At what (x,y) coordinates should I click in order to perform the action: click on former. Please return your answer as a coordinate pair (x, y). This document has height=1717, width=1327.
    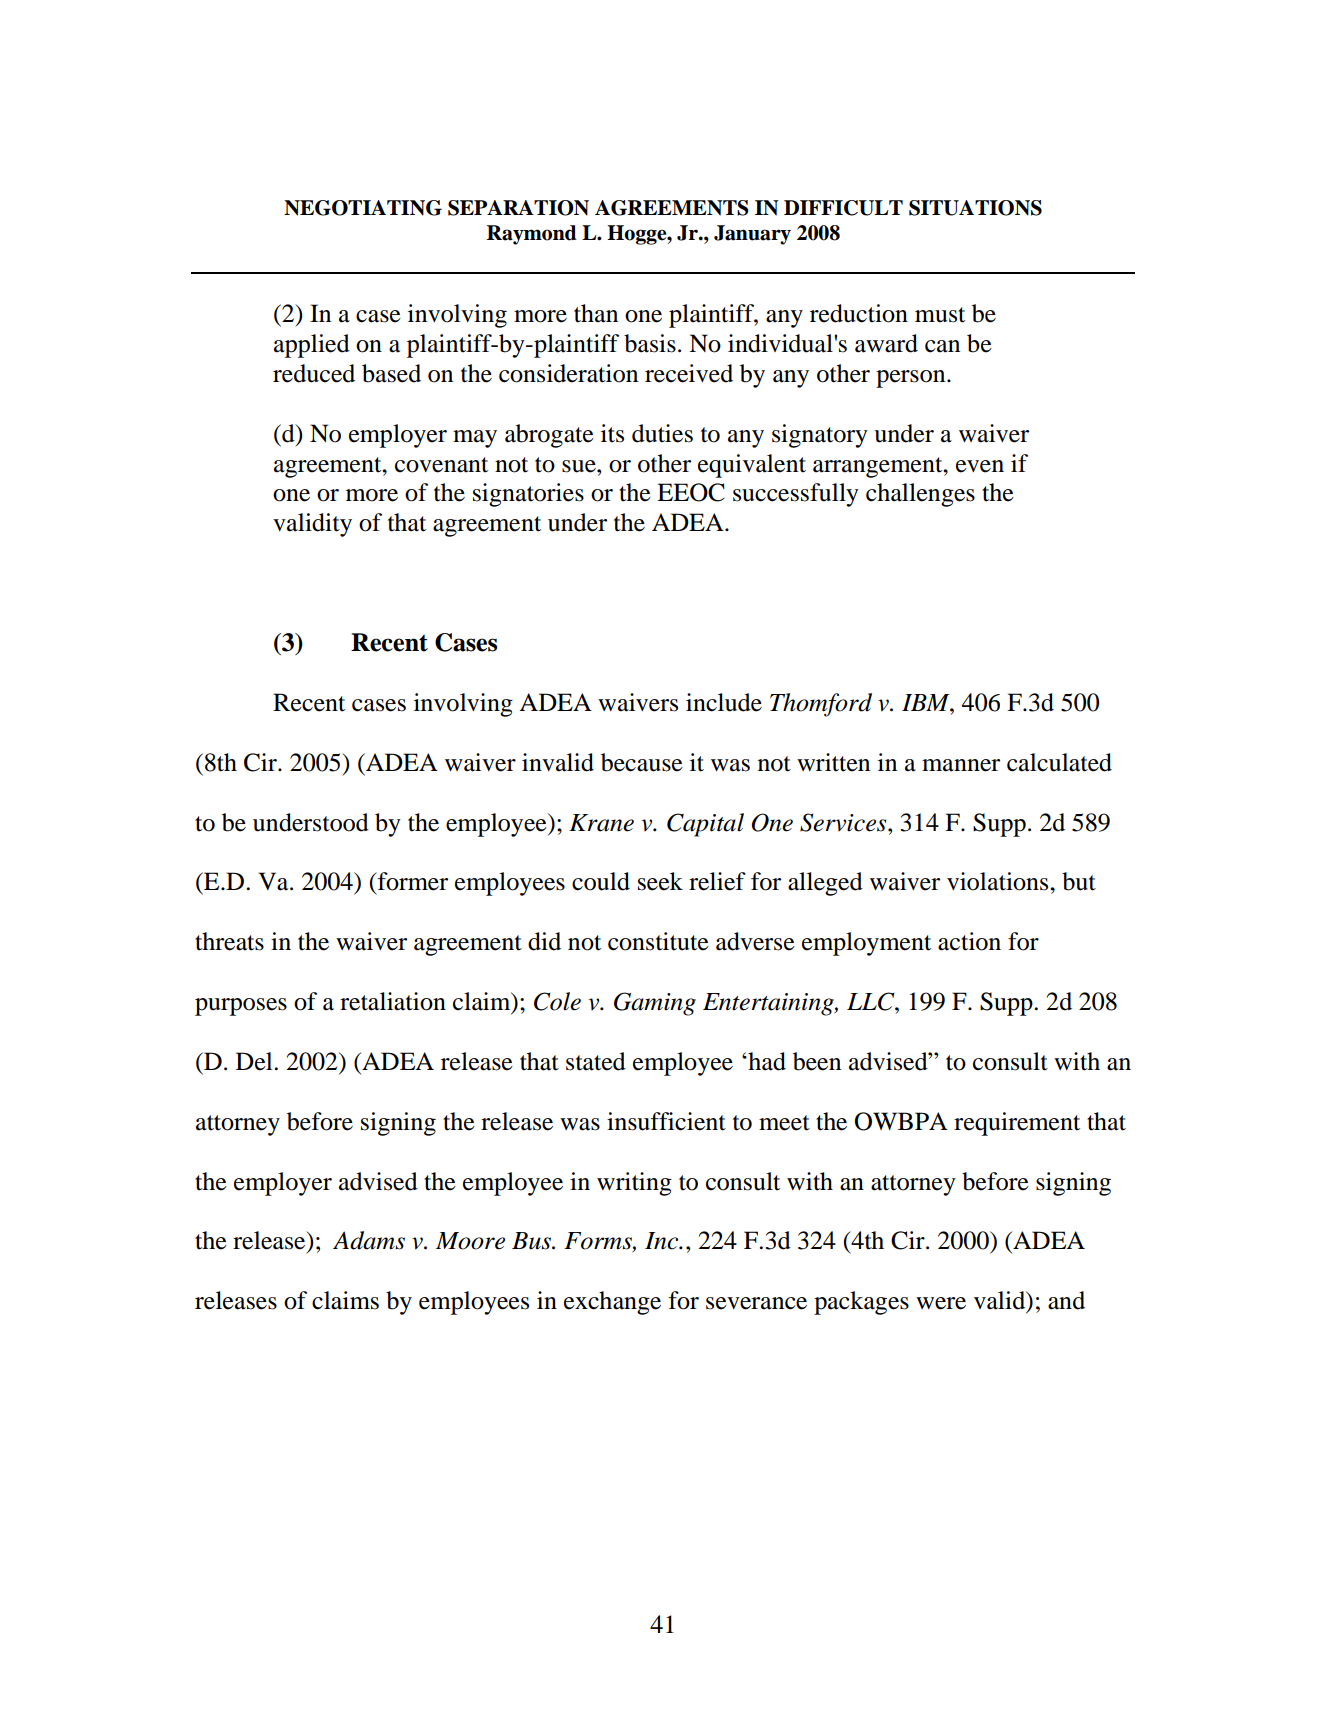
    Looking at the image, I should click on (411, 881).
